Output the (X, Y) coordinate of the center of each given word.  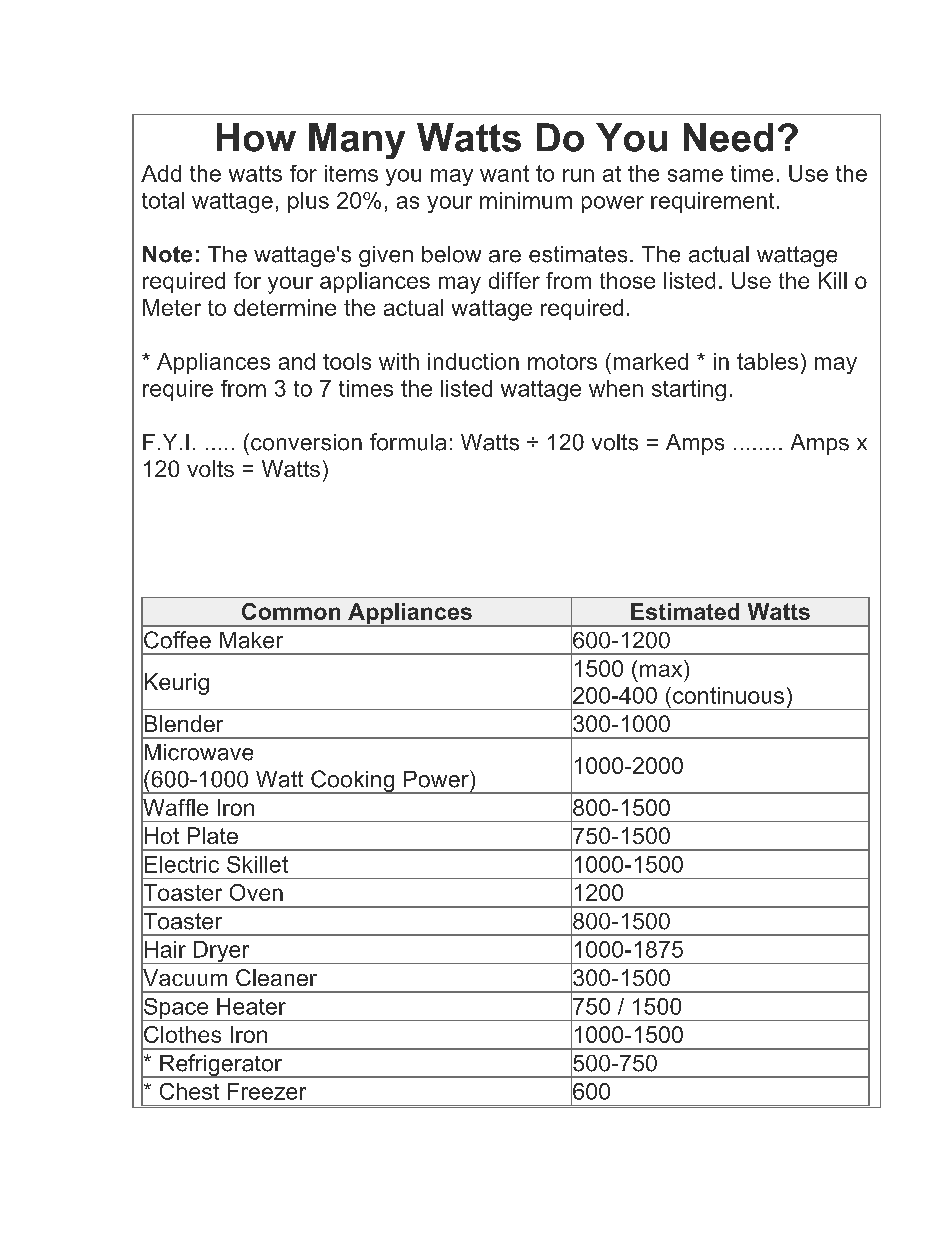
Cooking (353, 782)
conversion (306, 442)
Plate (213, 835)
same (695, 175)
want (504, 173)
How (256, 137)
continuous (728, 695)
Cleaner (276, 977)
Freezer (267, 1091)
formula (408, 442)
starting (689, 390)
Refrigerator (221, 1066)
